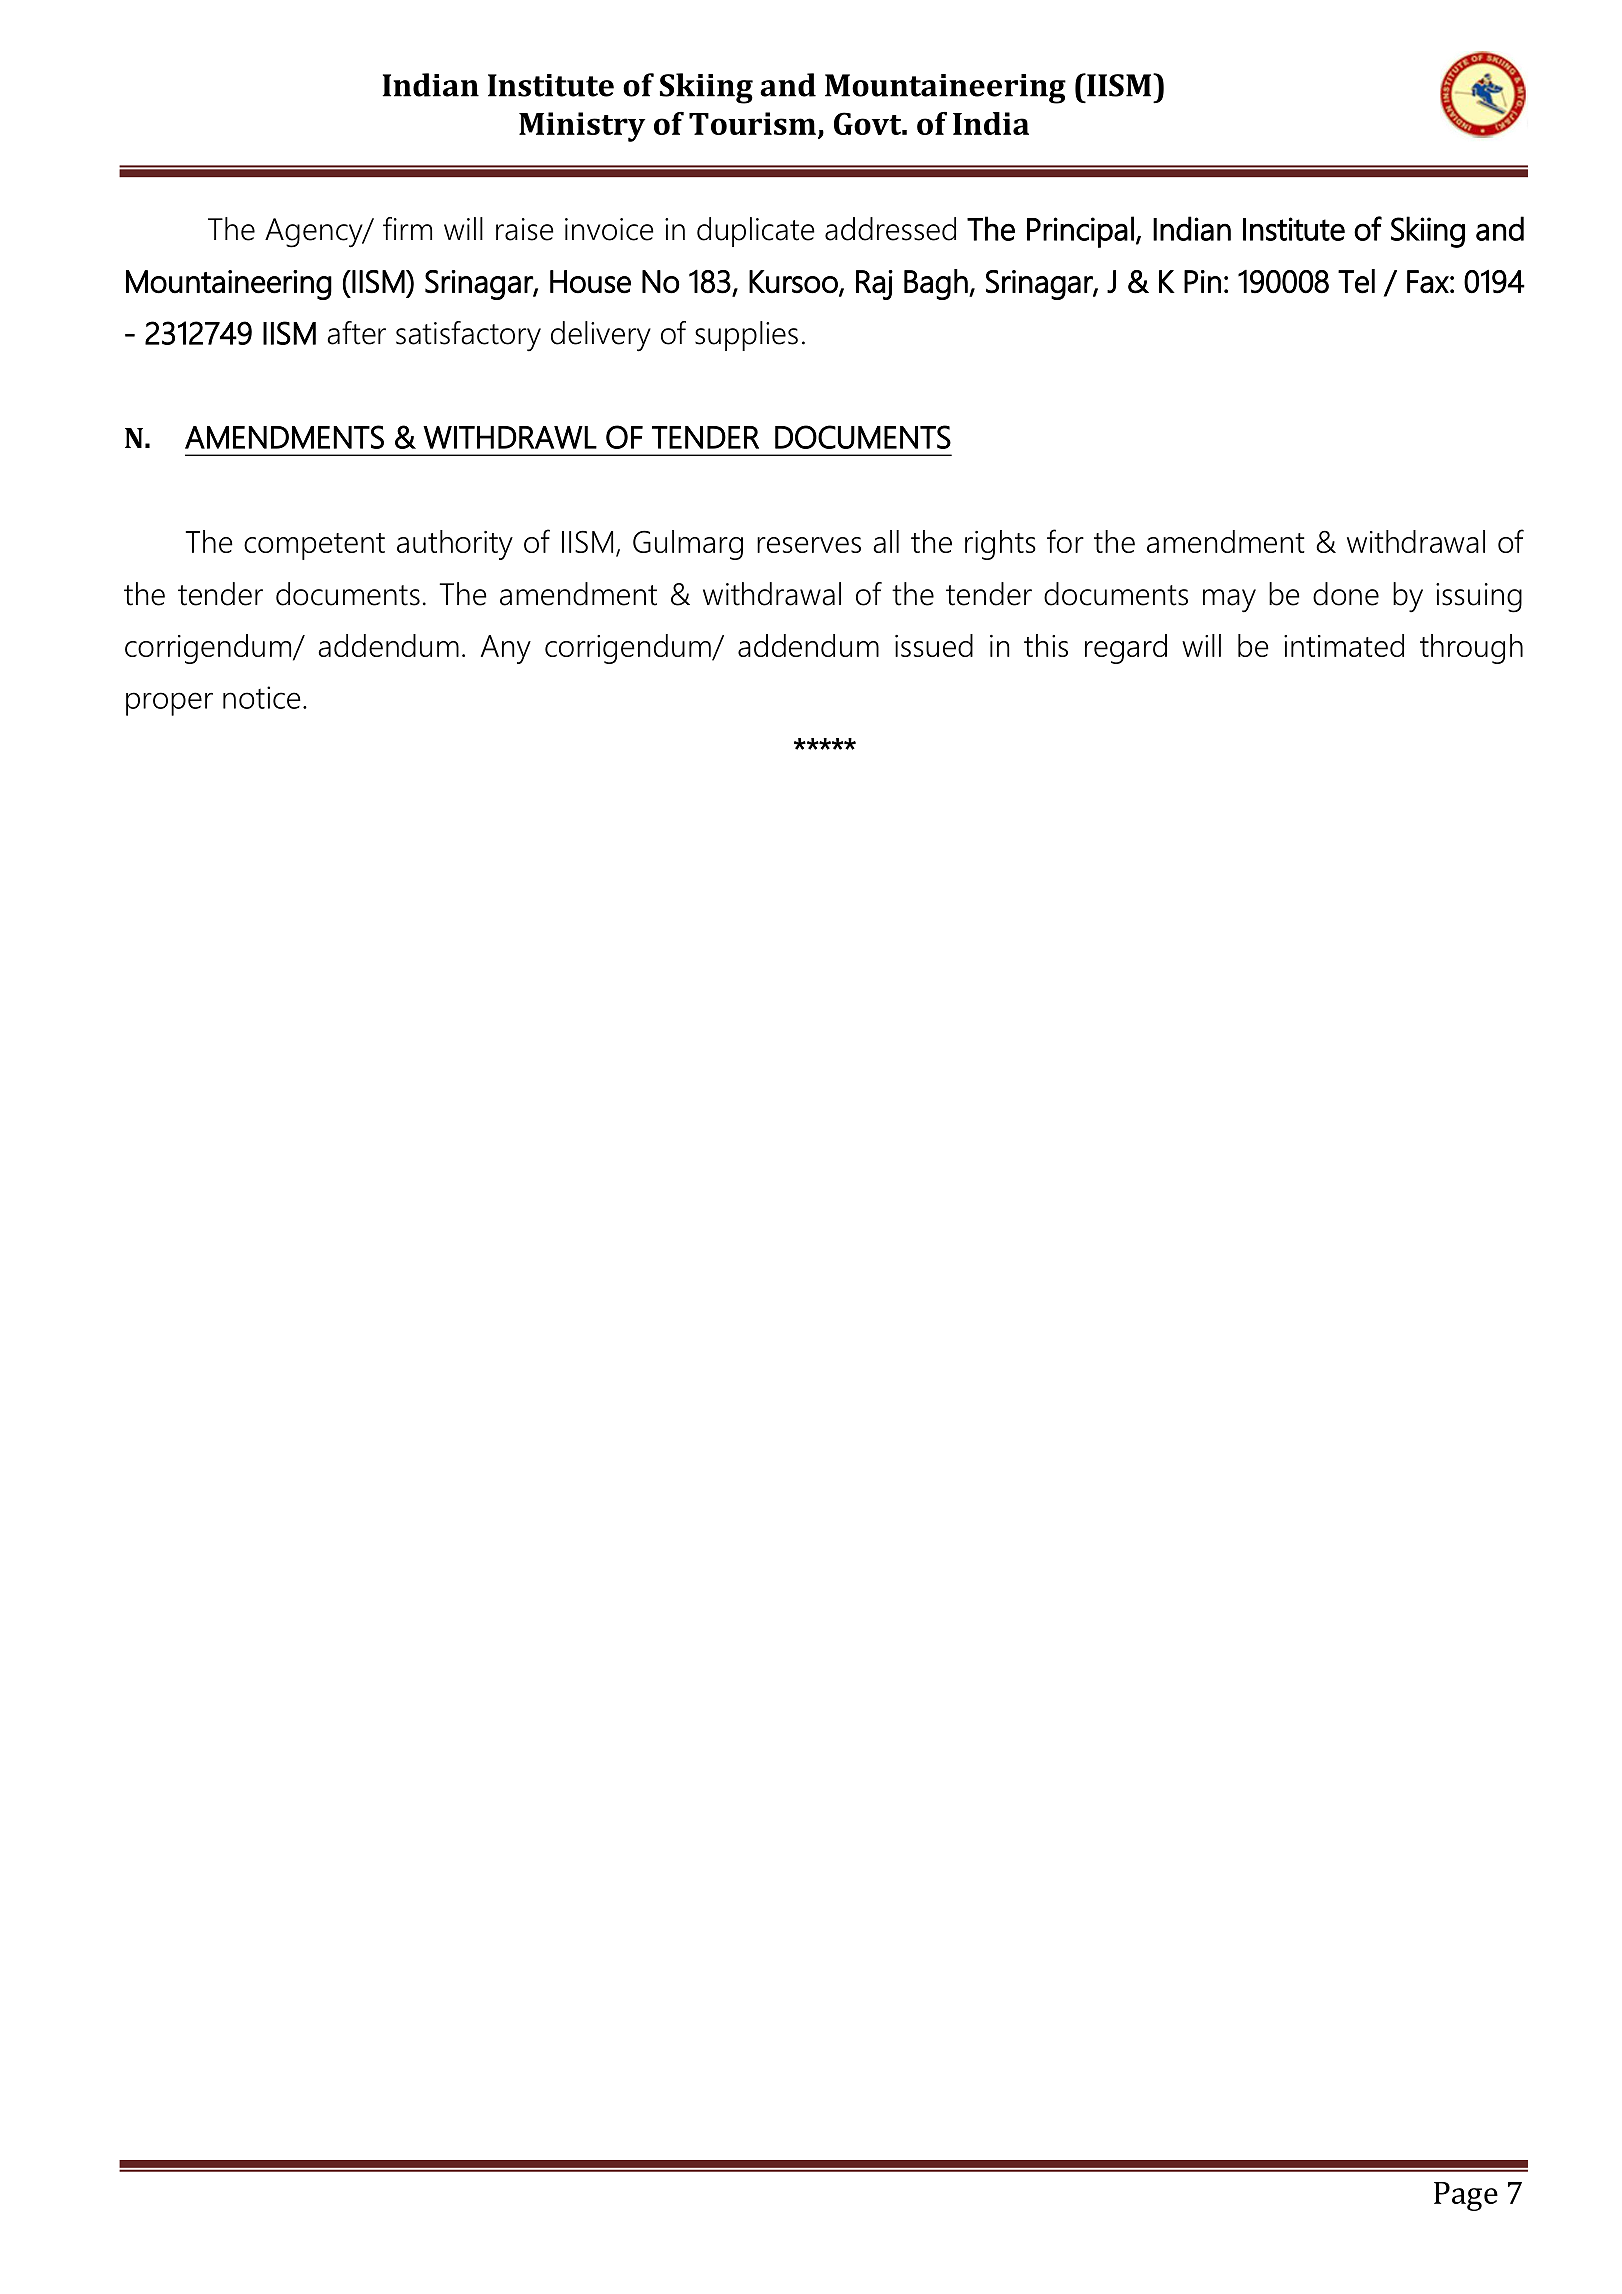  I want to click on done, so click(1346, 594).
